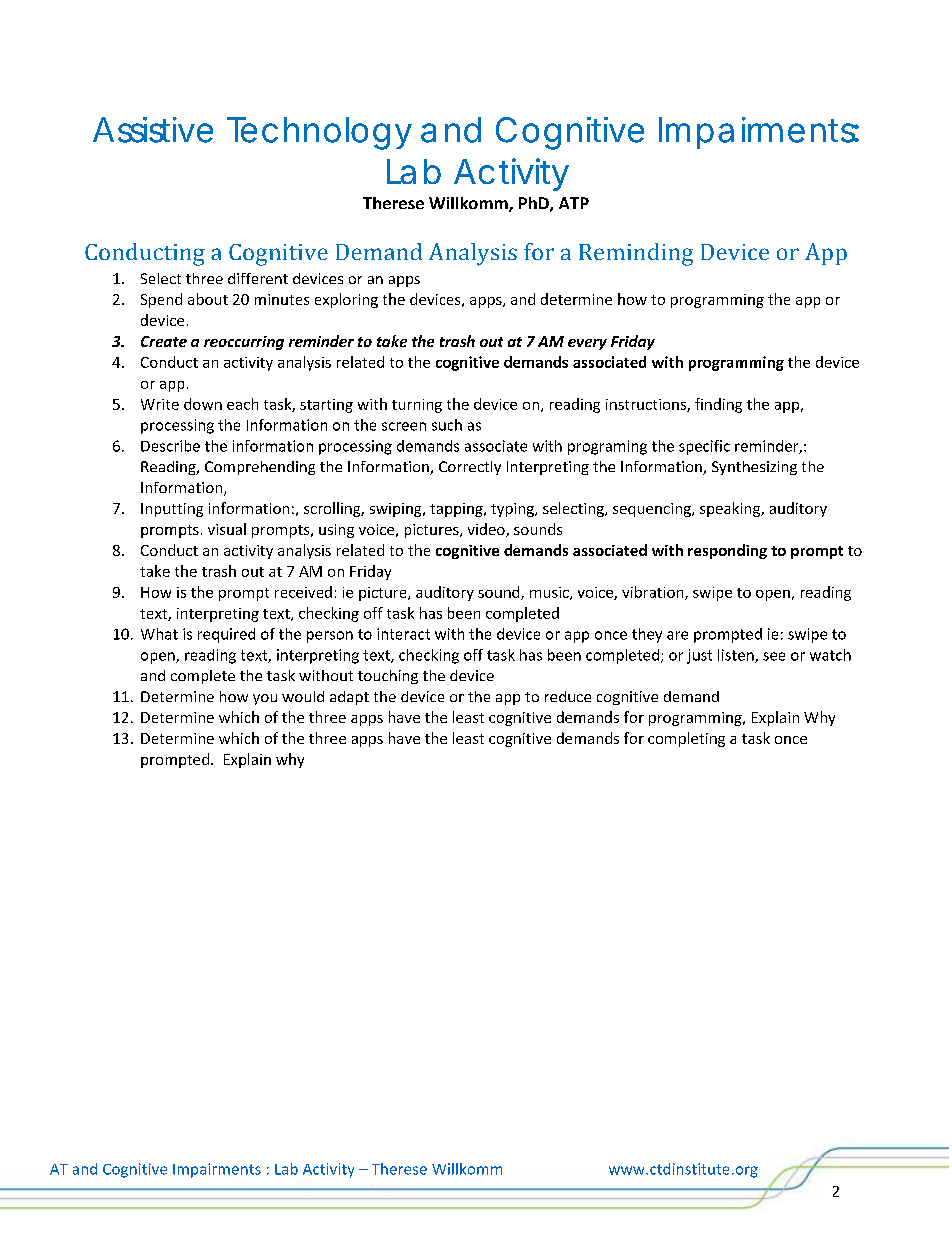 The width and height of the screenshot is (952, 1233). I want to click on Assistive, so click(153, 130).
